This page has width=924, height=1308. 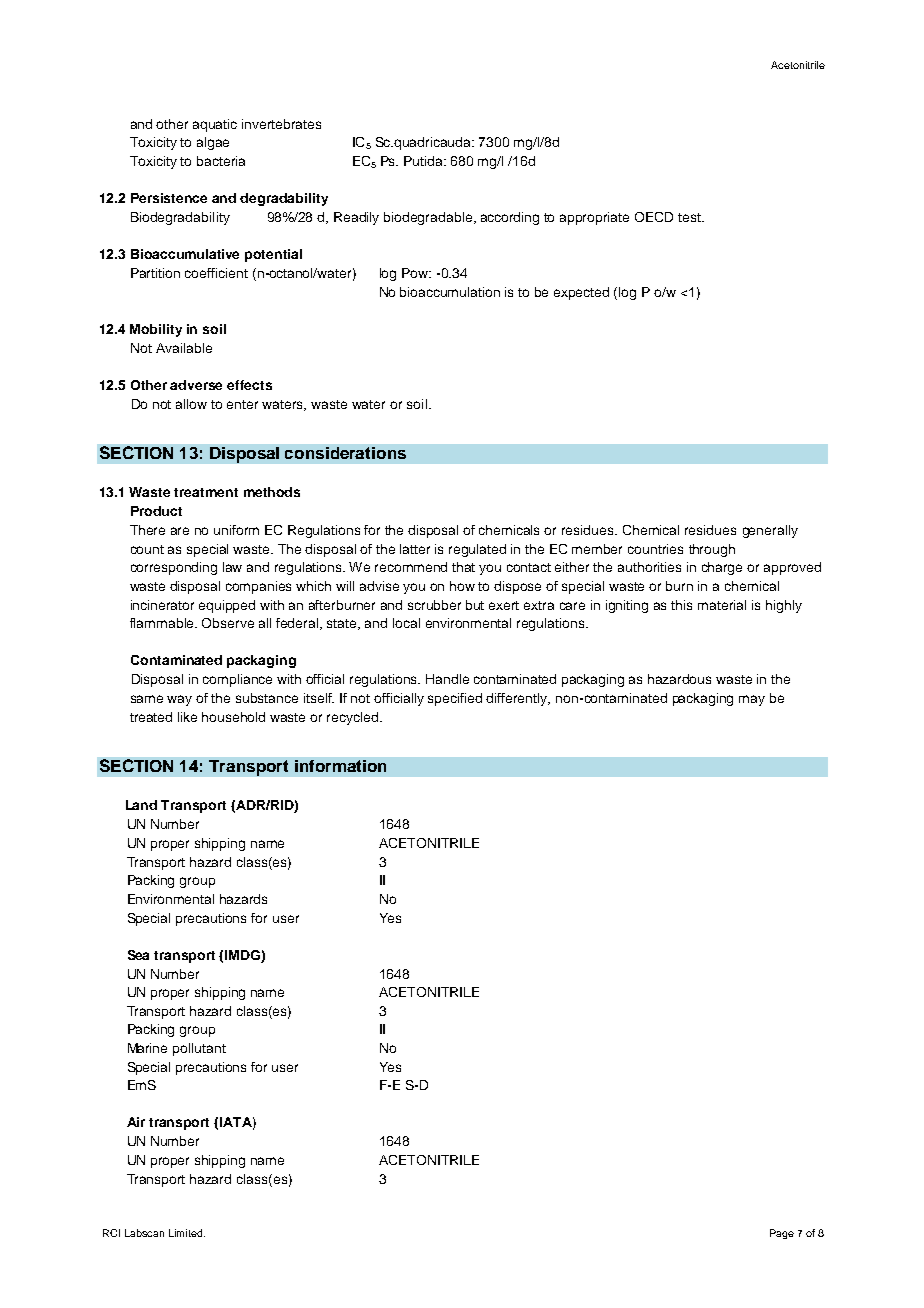 I want to click on biodegradable, so click(x=429, y=218).
